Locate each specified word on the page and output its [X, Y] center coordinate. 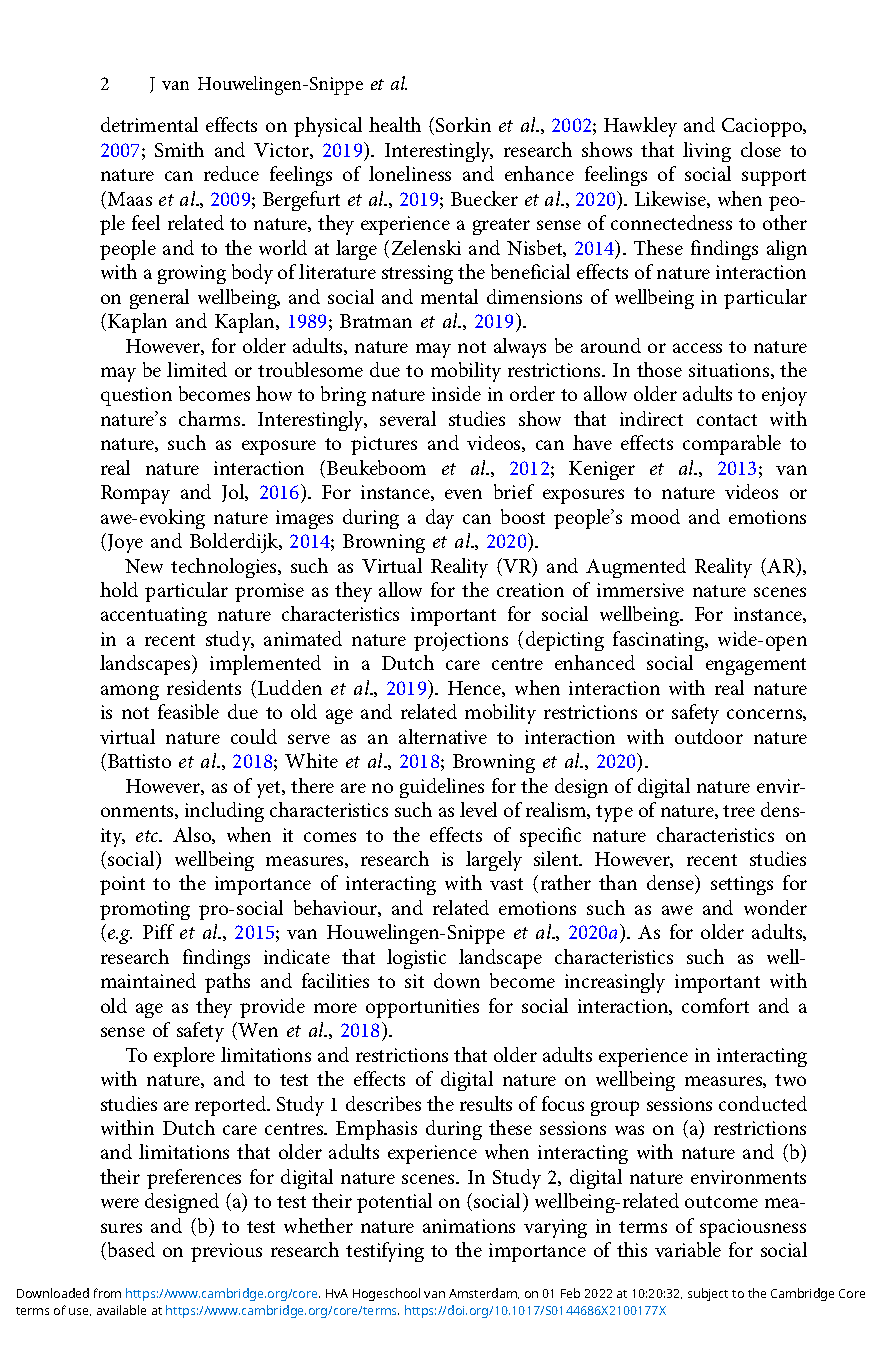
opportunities [422, 1008]
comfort [715, 1005]
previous [226, 1252]
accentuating [154, 616]
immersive [640, 590]
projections [461, 641]
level [478, 809]
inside [456, 393]
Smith [179, 149]
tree [739, 811]
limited [197, 369]
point [122, 885]
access [697, 348]
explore [184, 1057]
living [707, 152]
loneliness [410, 173]
